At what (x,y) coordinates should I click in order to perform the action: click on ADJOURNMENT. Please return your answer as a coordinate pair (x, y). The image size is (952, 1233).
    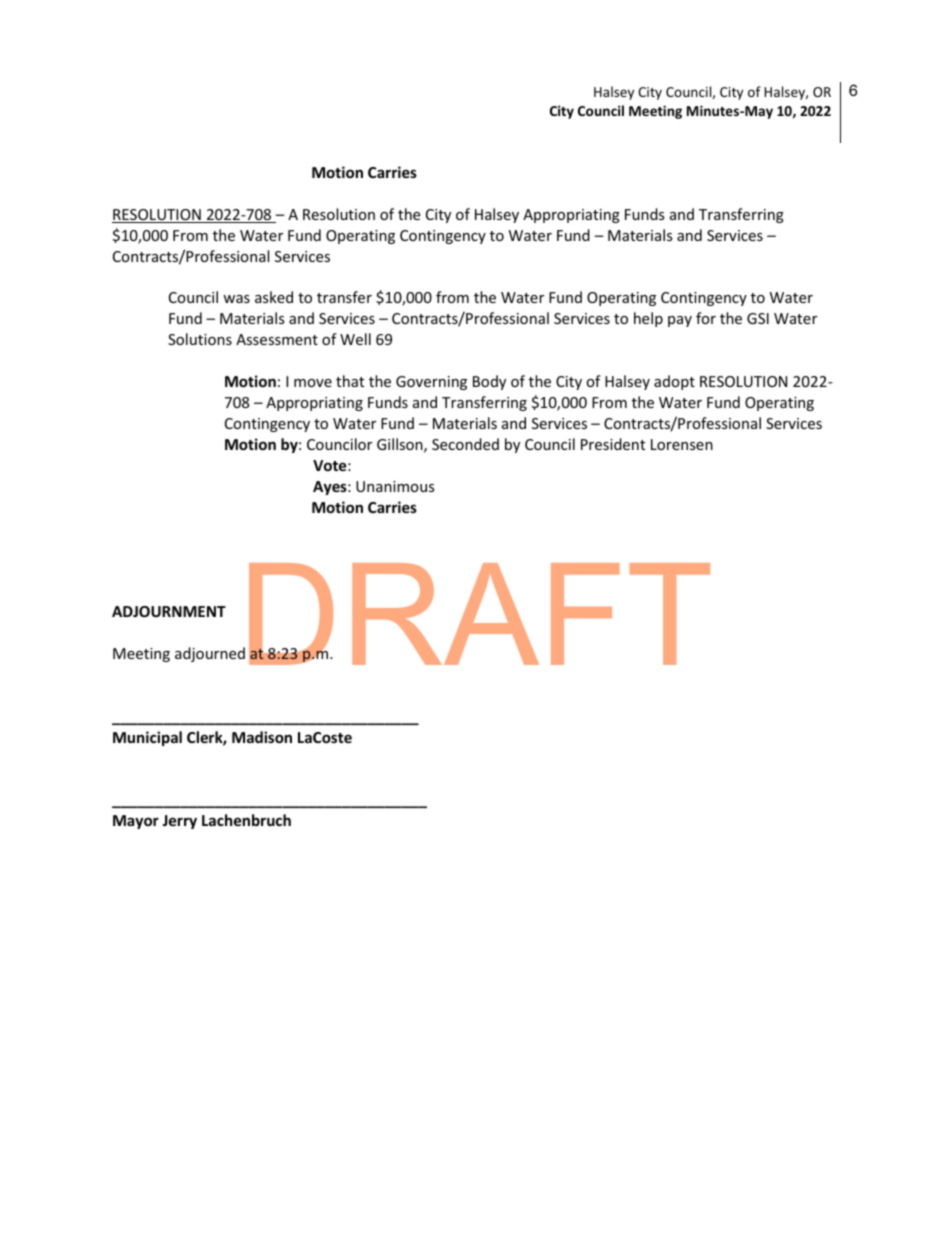
    Looking at the image, I should click on (169, 611).
